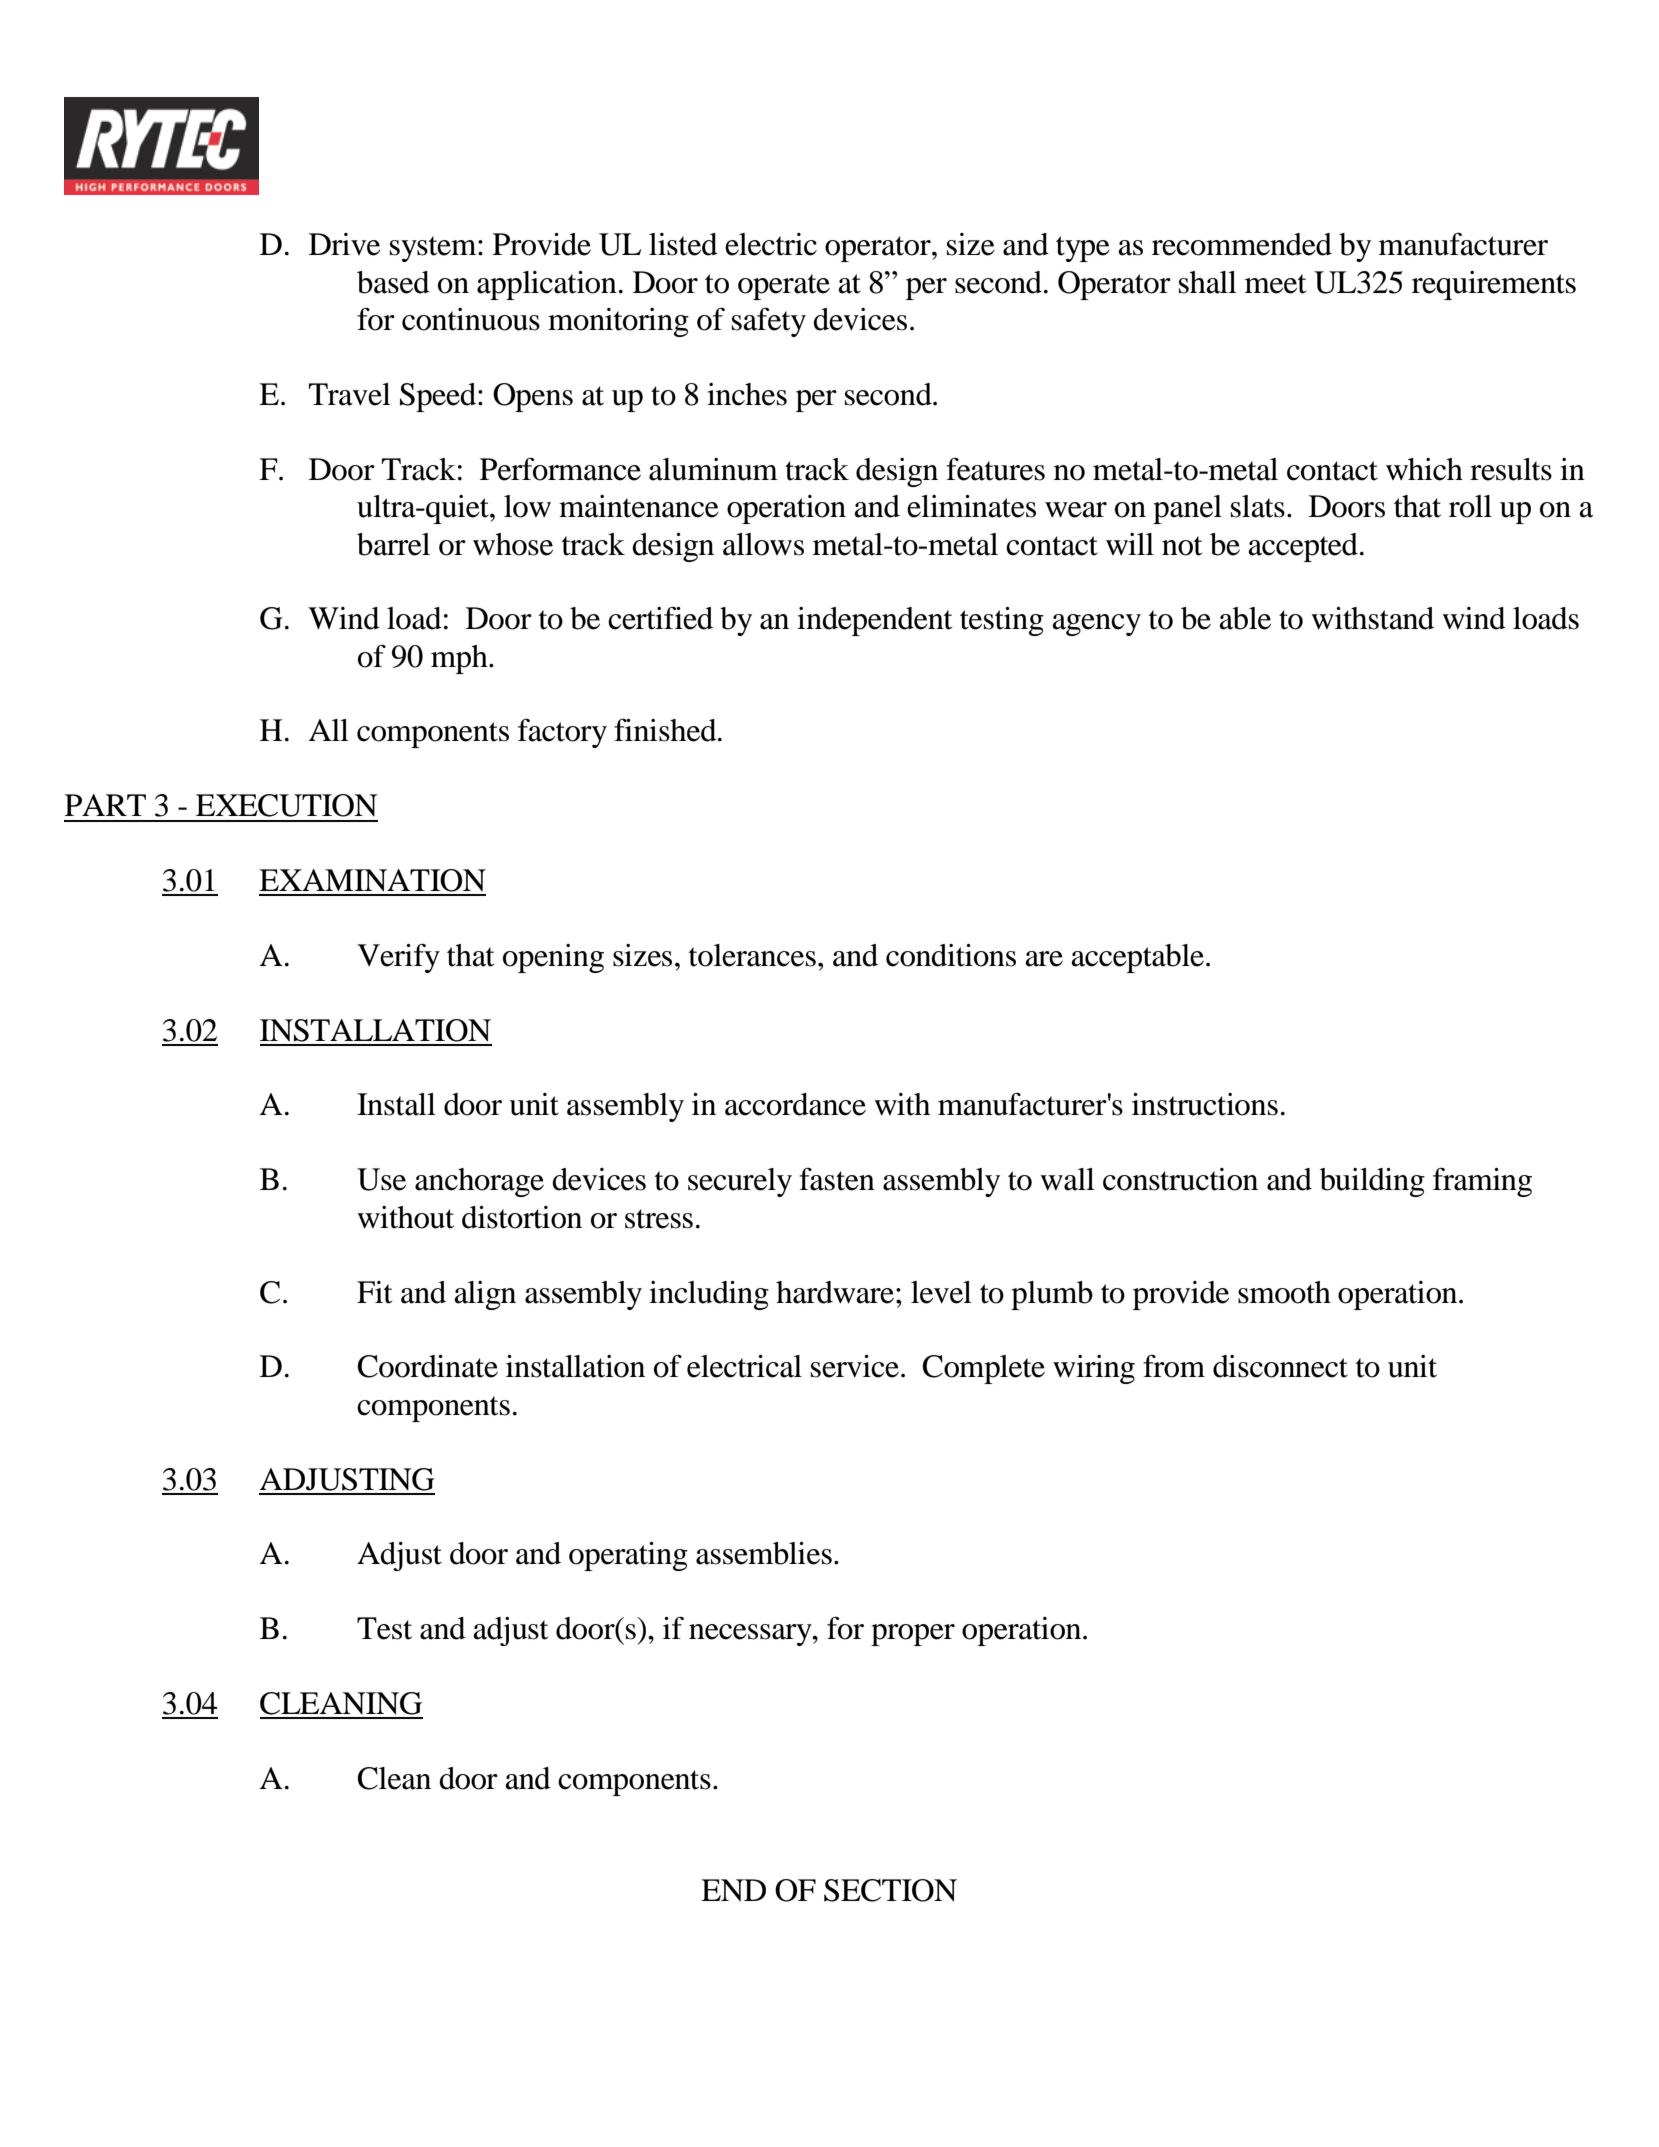 The width and height of the screenshot is (1659, 2147). I want to click on operating, so click(628, 1556).
